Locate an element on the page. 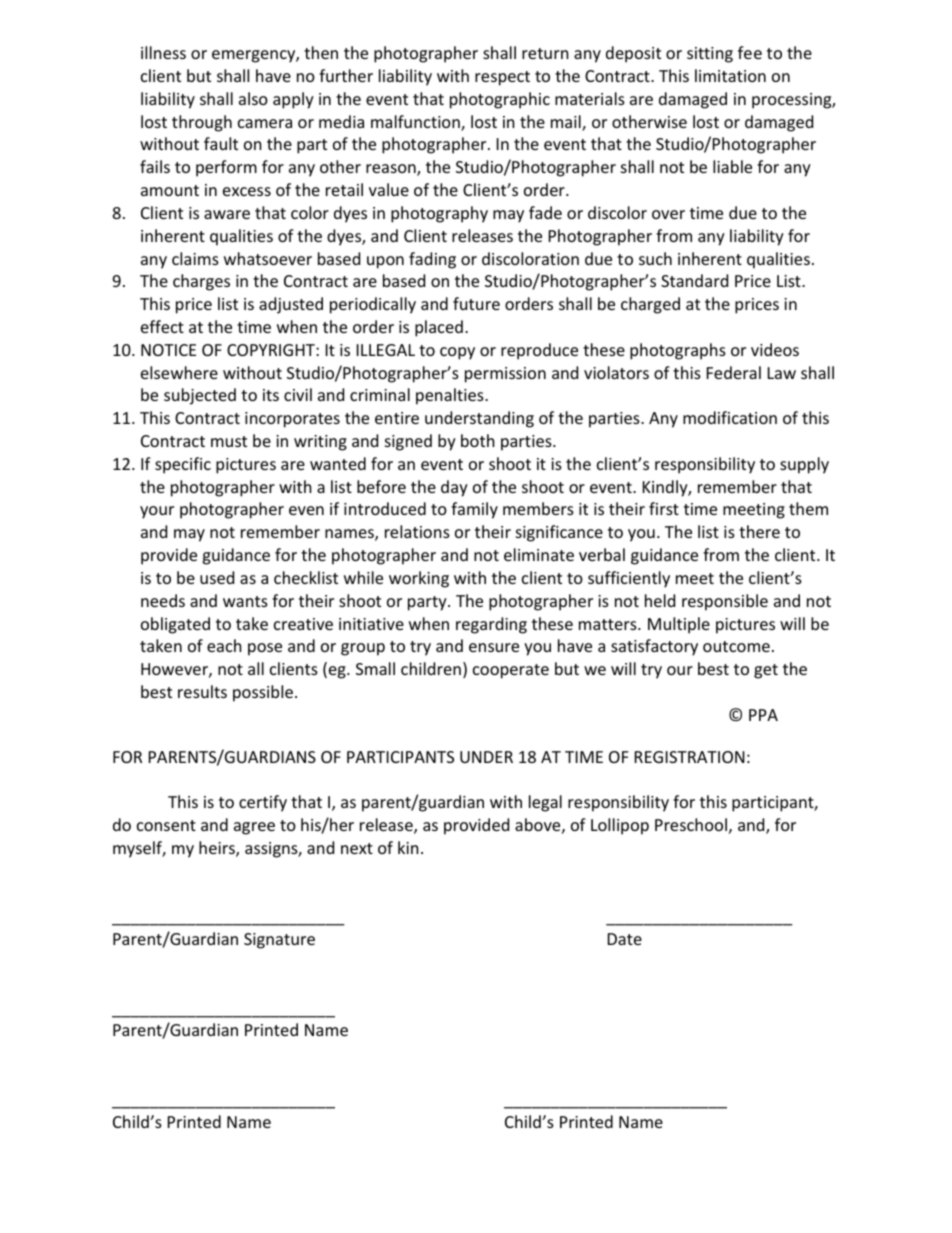  charges is located at coordinates (201, 282).
